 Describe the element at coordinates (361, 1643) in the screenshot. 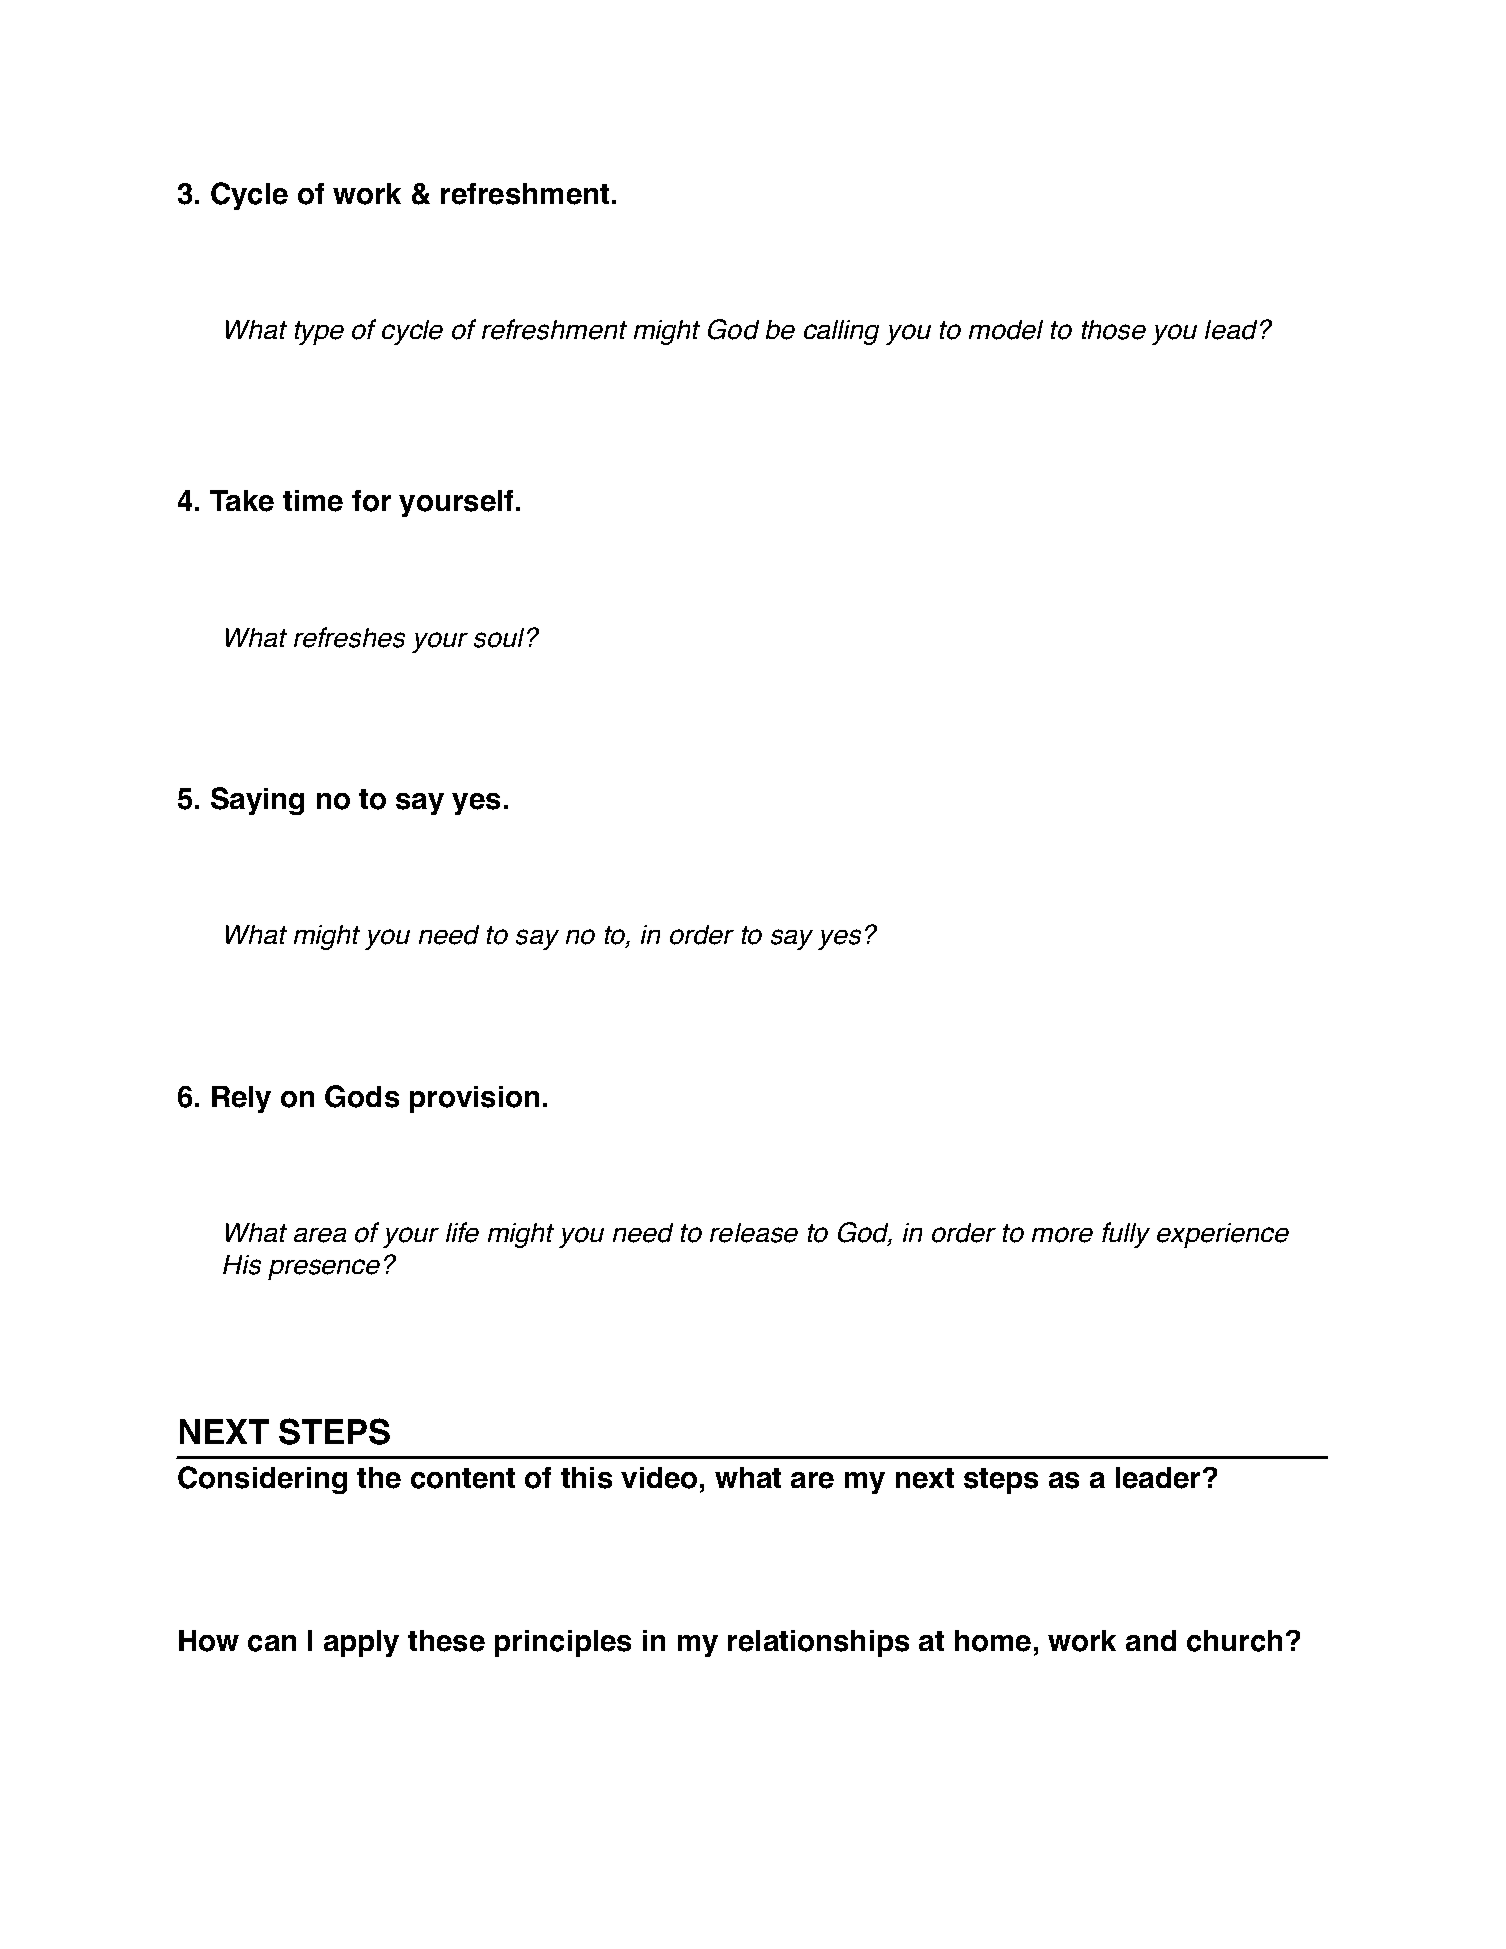

I see `apply` at that location.
